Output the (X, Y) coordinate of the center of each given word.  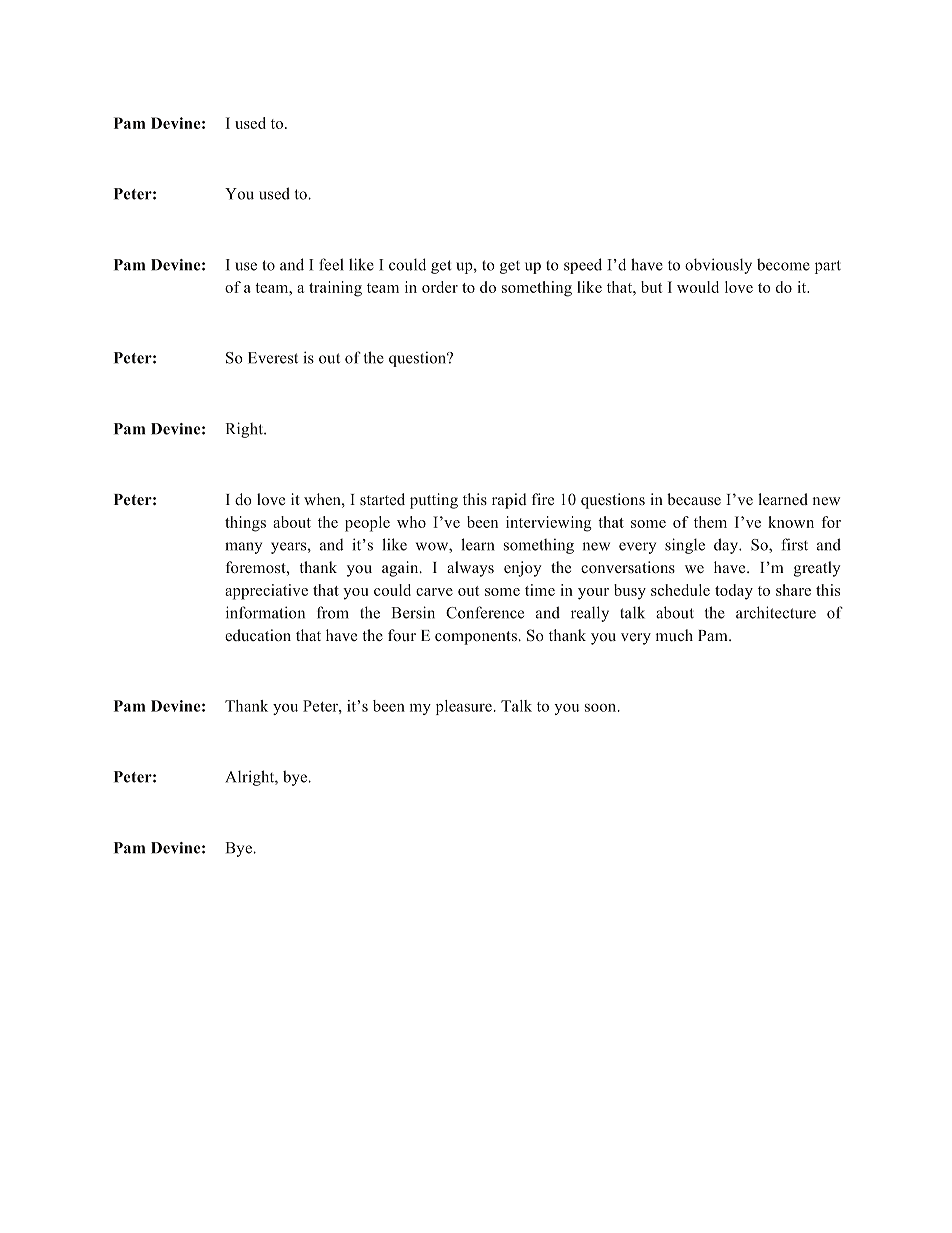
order (440, 287)
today (734, 592)
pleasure (464, 707)
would (698, 287)
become (783, 264)
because (694, 499)
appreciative (266, 592)
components (477, 638)
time (540, 590)
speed (583, 266)
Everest (273, 358)
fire (543, 499)
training (335, 289)
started (382, 499)
